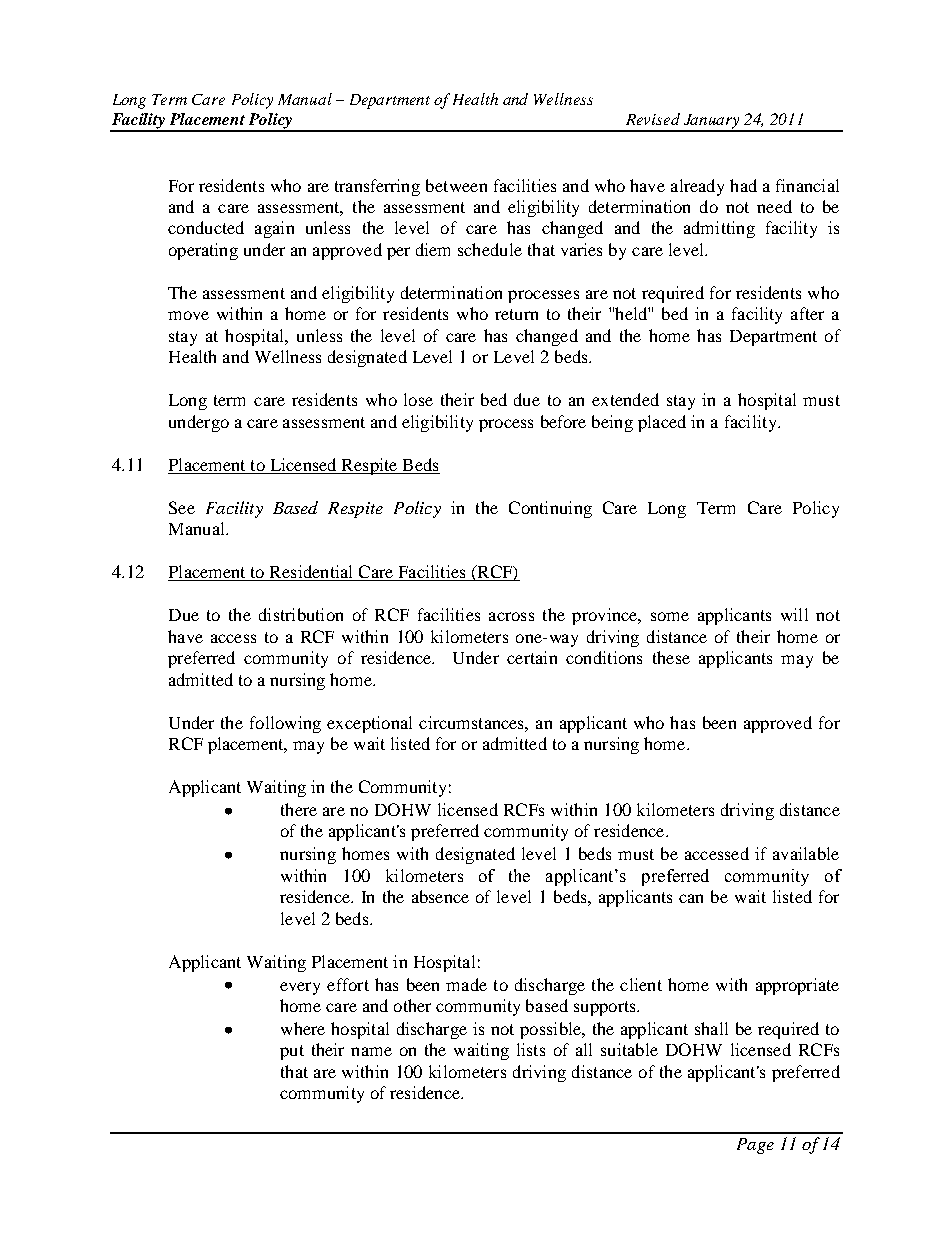 The height and width of the screenshot is (1233, 952). What do you see at coordinates (440, 896) in the screenshot?
I see `absence` at bounding box center [440, 896].
